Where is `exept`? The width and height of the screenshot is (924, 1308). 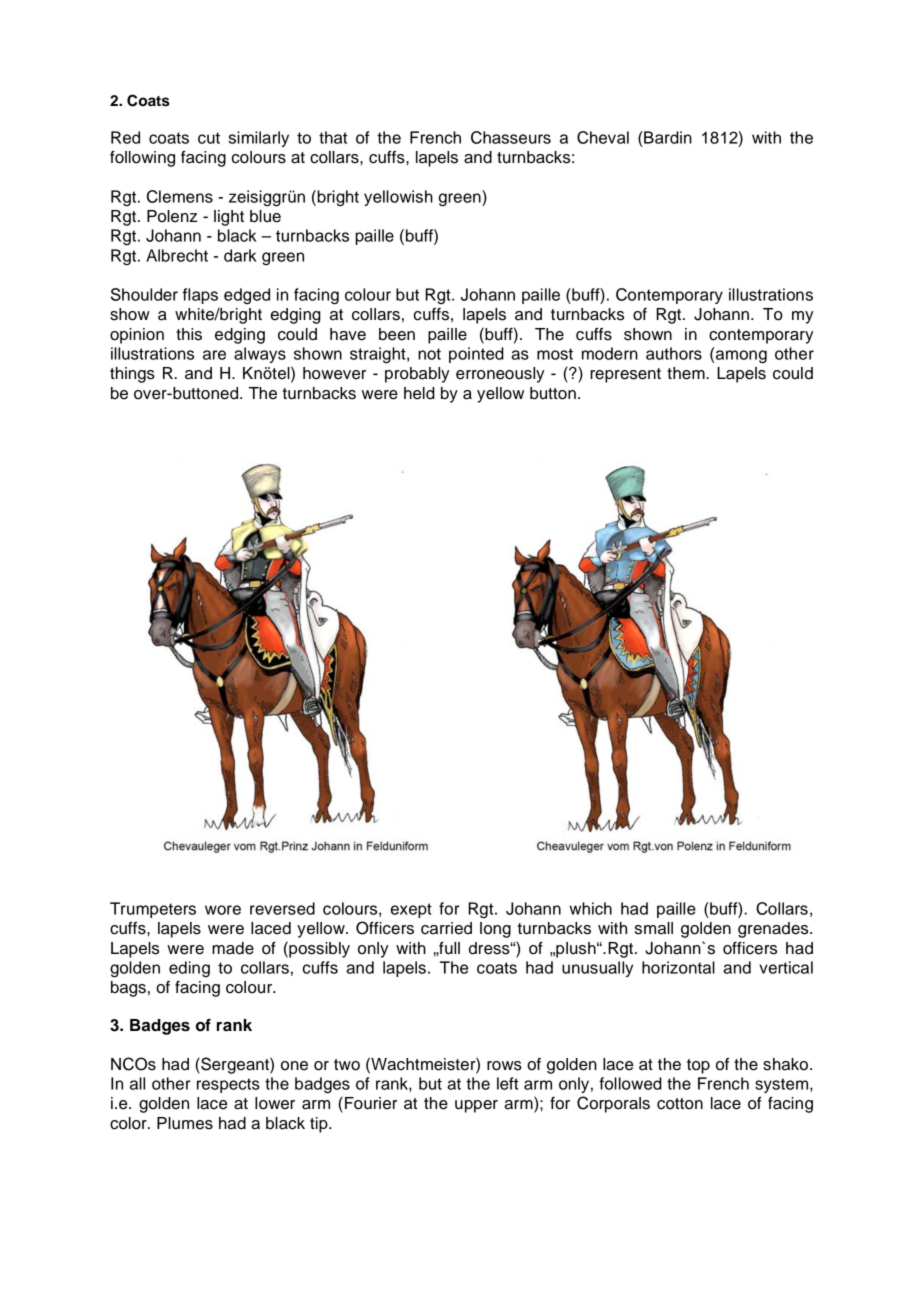
exept is located at coordinates (411, 910).
